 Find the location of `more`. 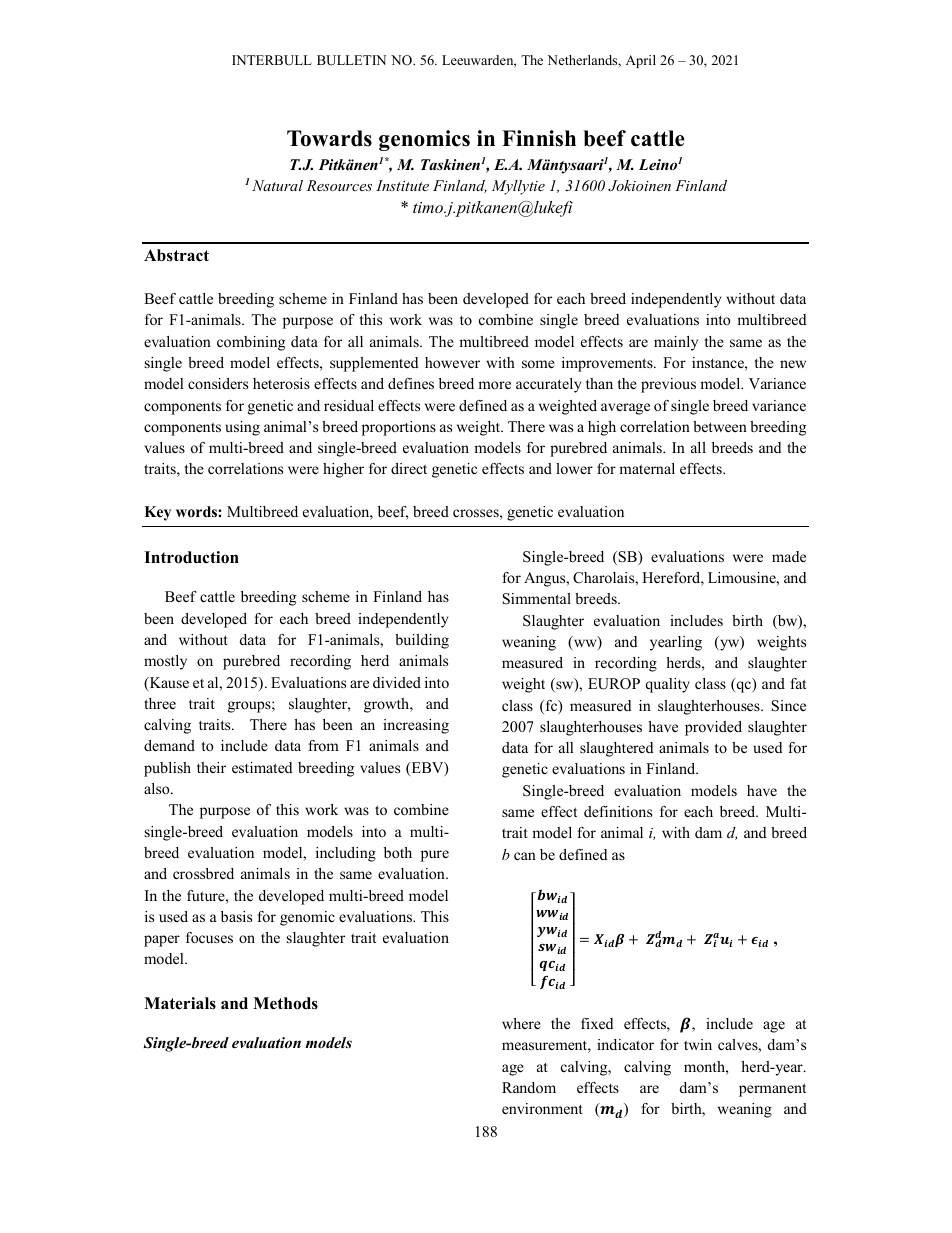

more is located at coordinates (494, 385).
